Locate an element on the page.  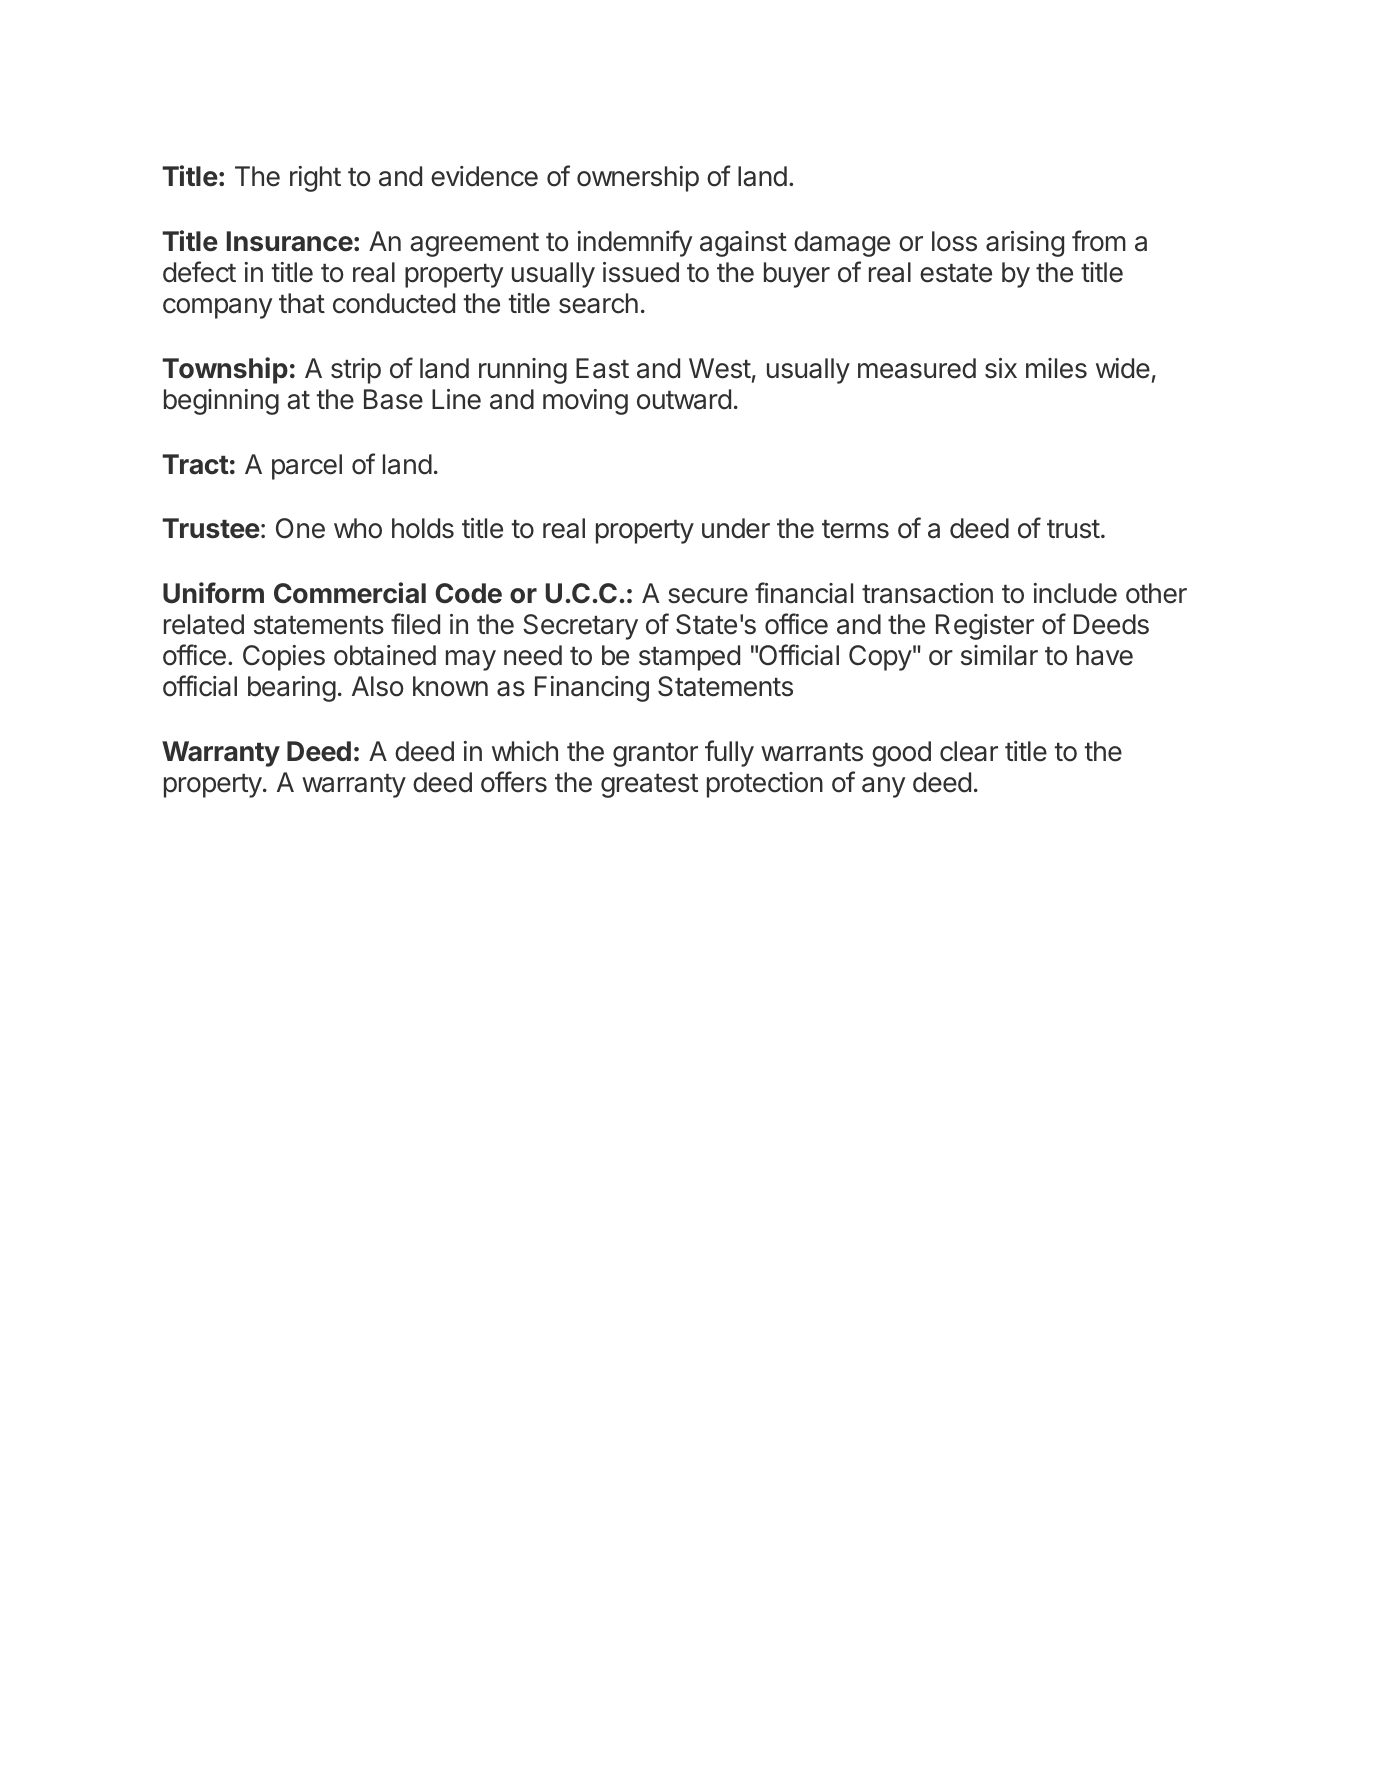
that is located at coordinates (302, 303).
